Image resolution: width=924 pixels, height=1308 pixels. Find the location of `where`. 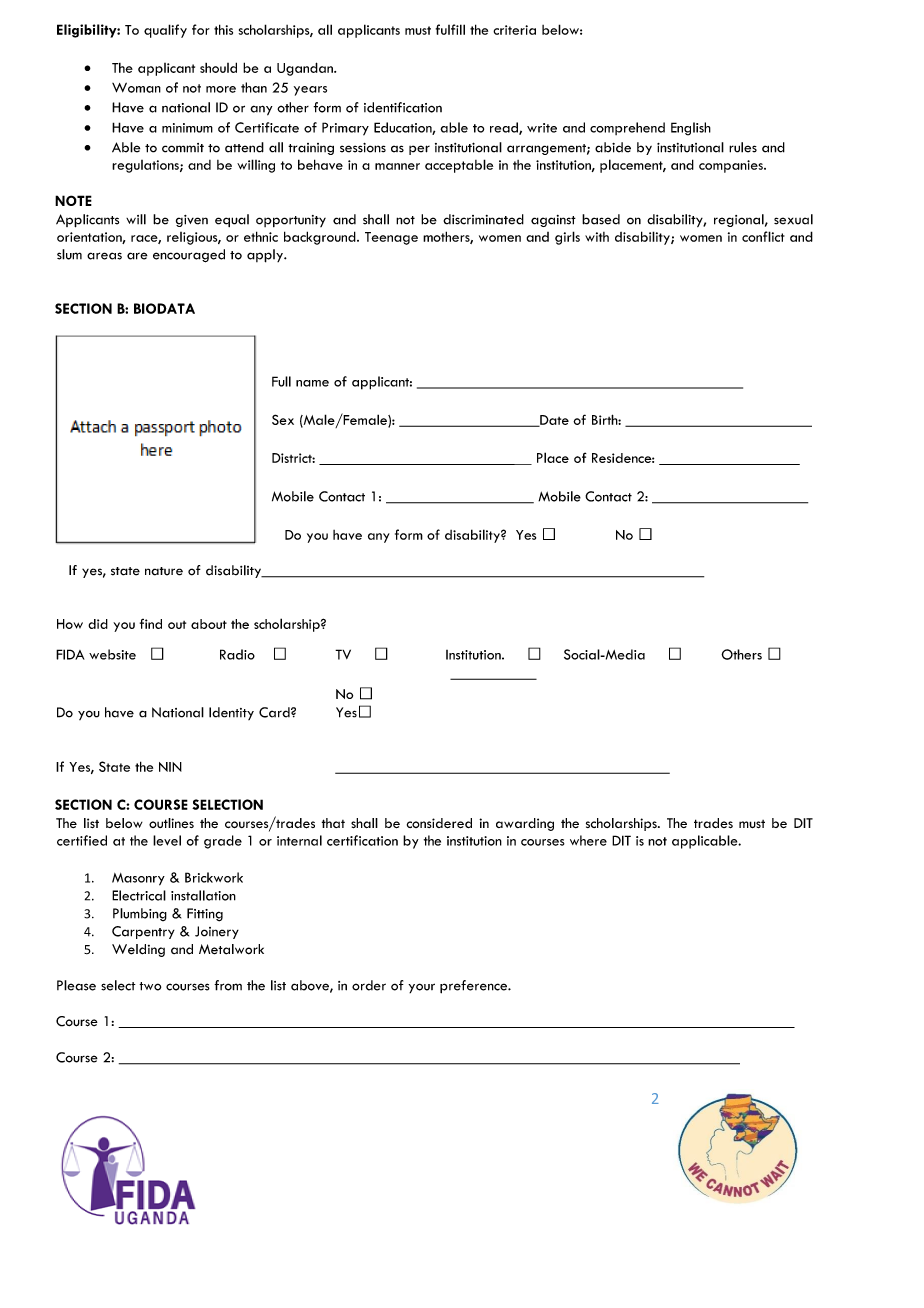

where is located at coordinates (588, 840).
